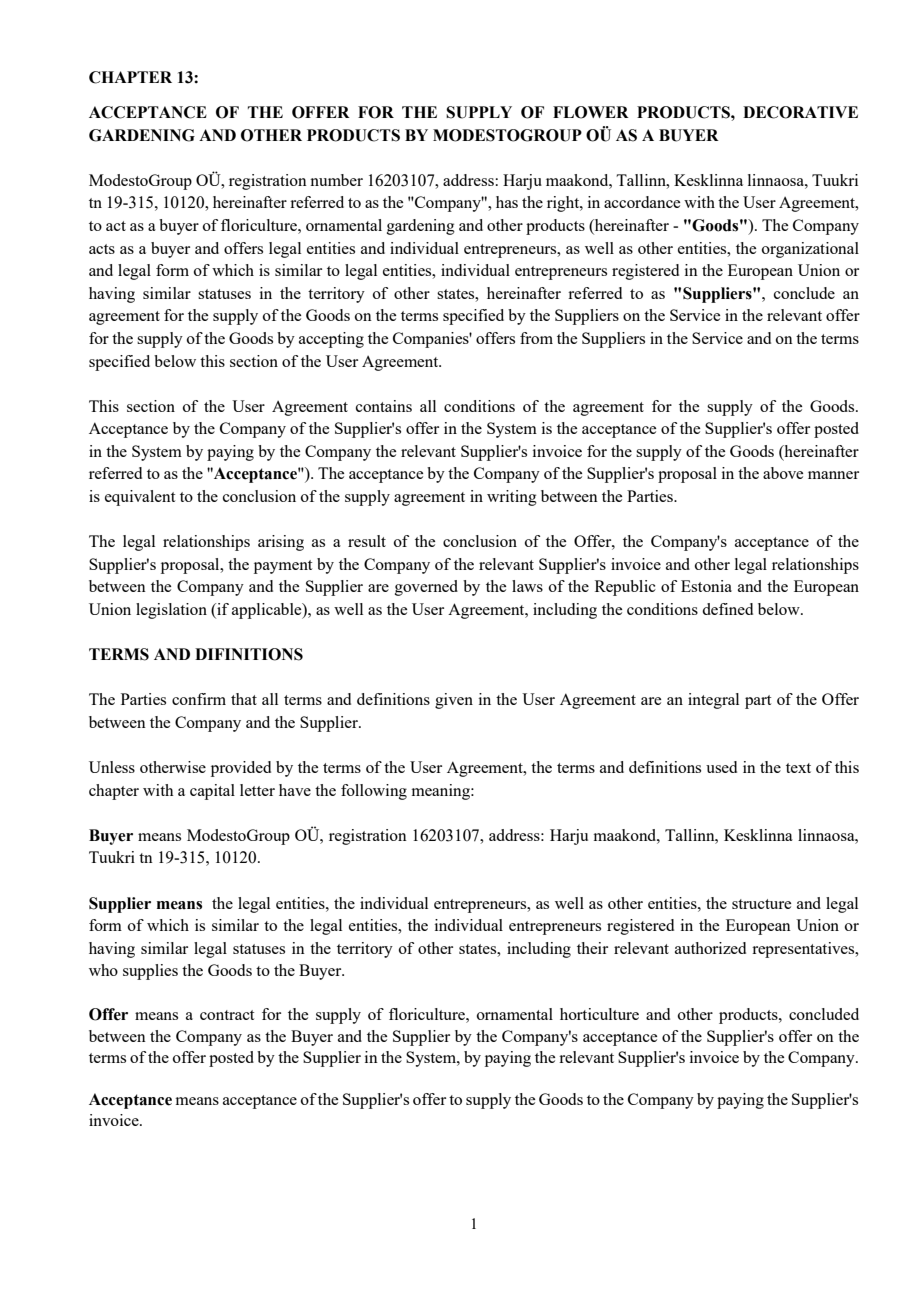 The width and height of the screenshot is (924, 1308). I want to click on has, so click(507, 202).
